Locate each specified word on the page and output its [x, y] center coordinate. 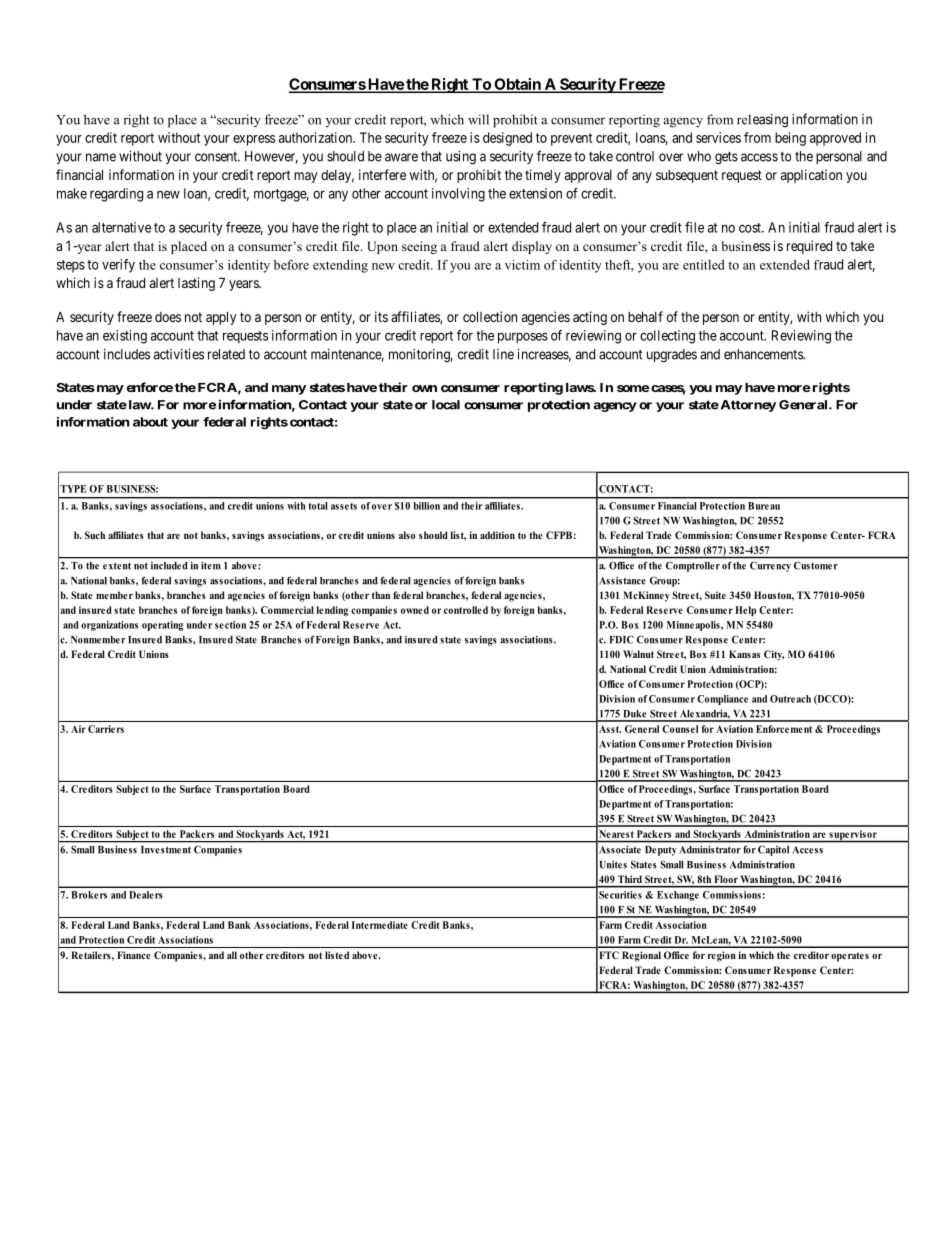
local [446, 405]
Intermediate [380, 925]
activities [179, 354]
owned [415, 610]
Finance [133, 955]
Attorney [747, 406]
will [478, 119]
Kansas [744, 654]
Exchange [678, 896]
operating [162, 626]
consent [217, 157]
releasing [762, 121]
